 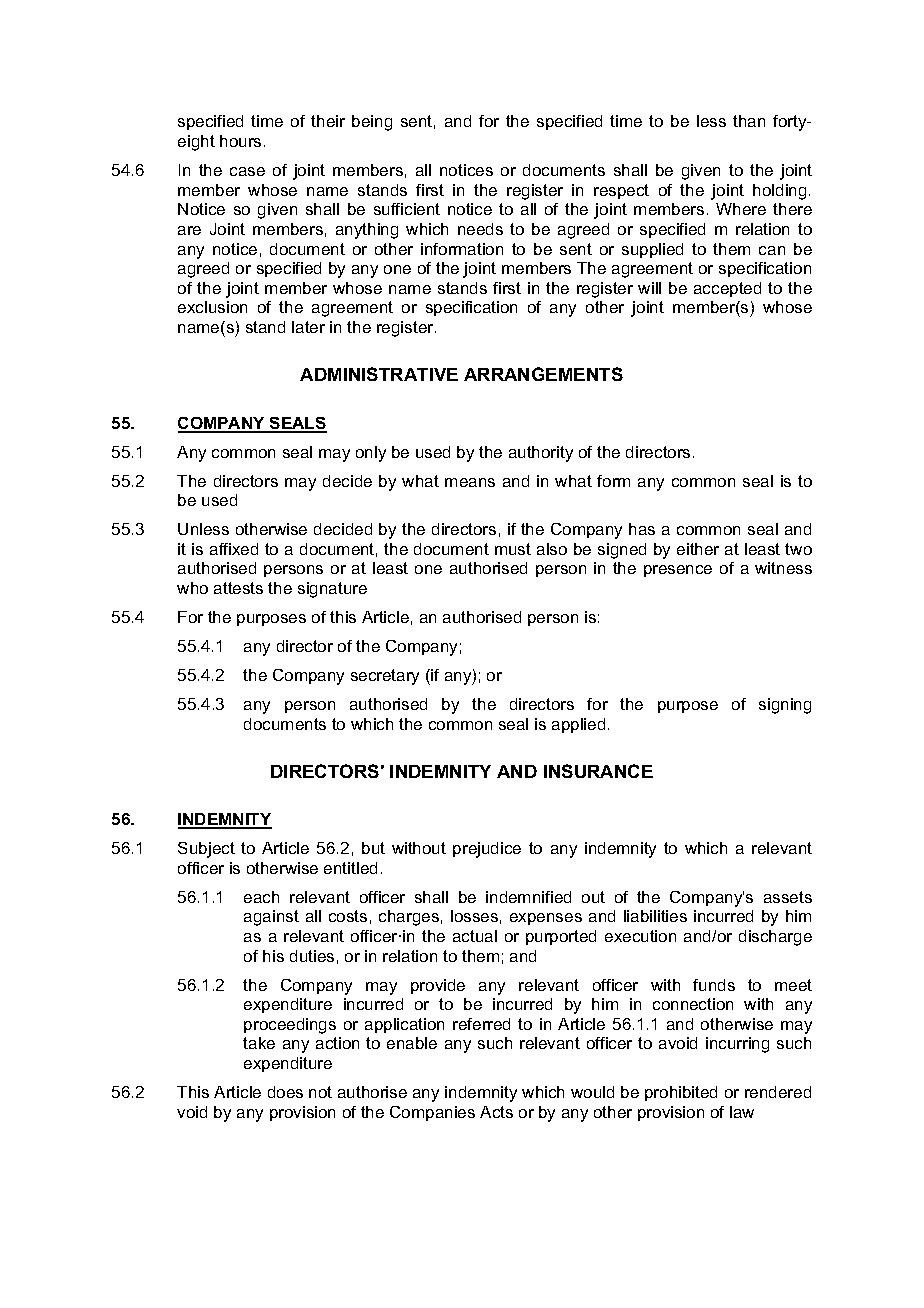 I want to click on presence, so click(x=678, y=571).
